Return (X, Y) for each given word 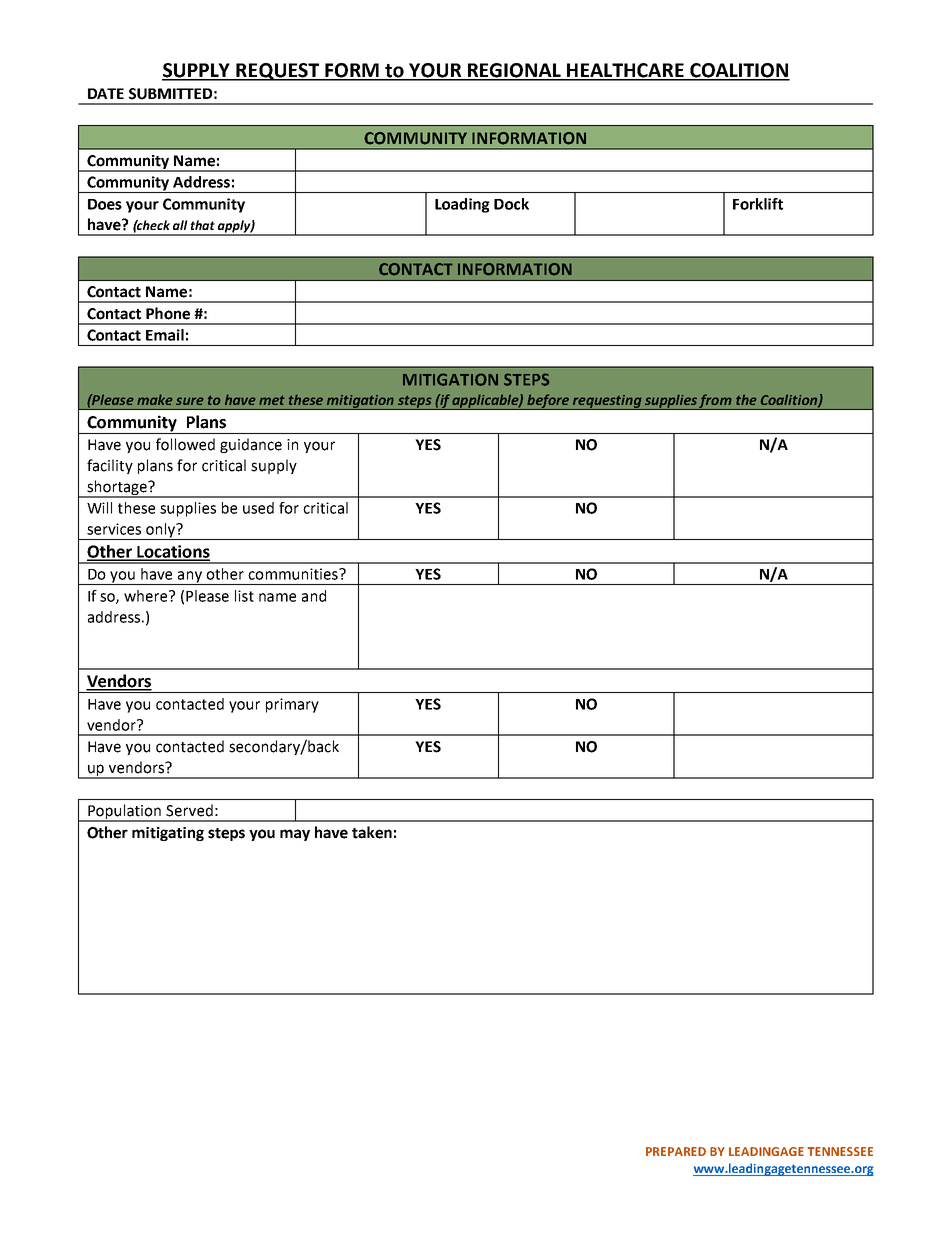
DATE (106, 93)
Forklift (758, 204)
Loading (462, 205)
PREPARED (676, 1151)
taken (372, 832)
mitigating (168, 834)
